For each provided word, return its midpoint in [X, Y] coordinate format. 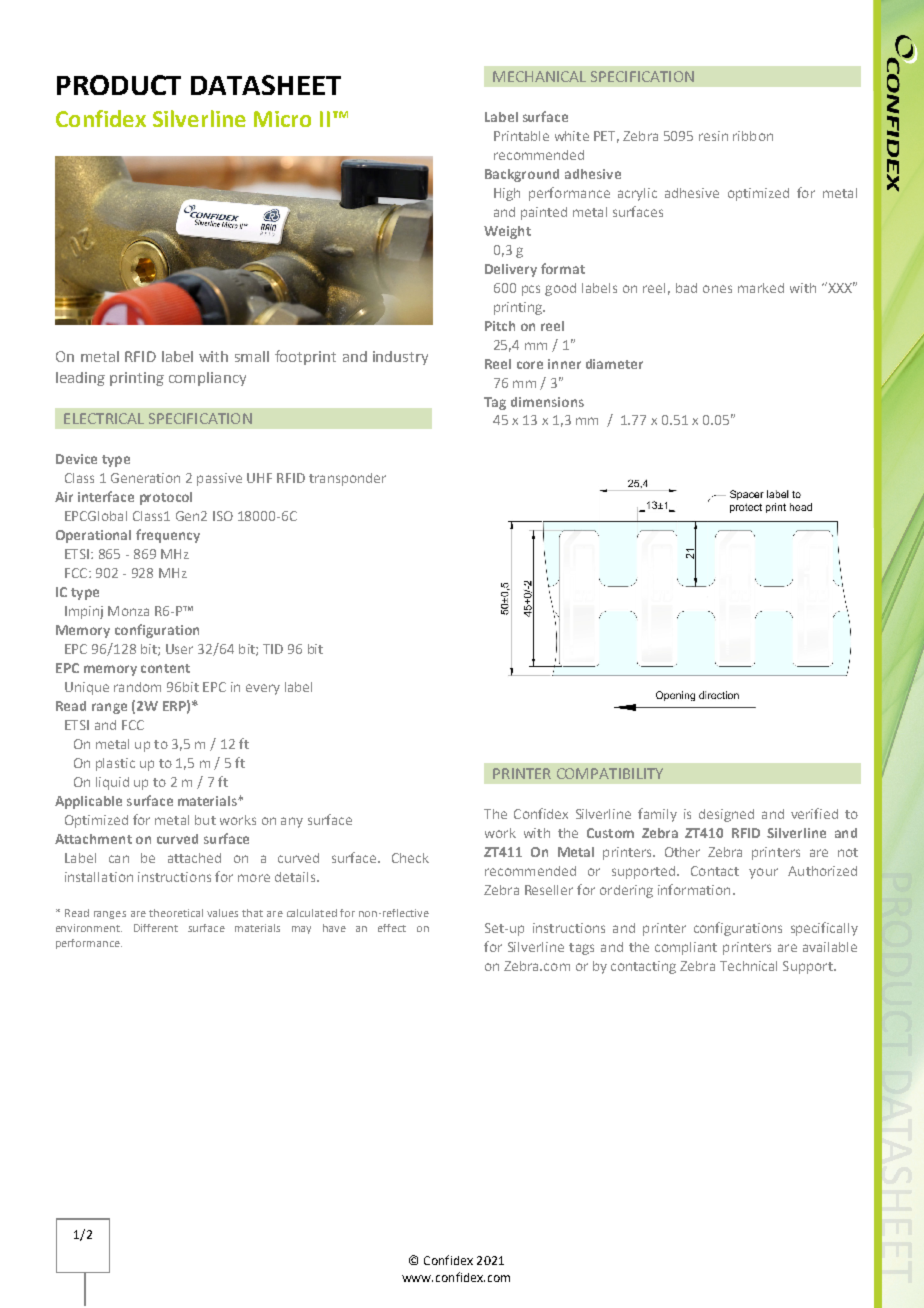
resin [713, 136]
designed [726, 815]
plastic [115, 764]
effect [392, 928]
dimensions [547, 402]
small [252, 356]
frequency [168, 536]
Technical [748, 966]
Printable [521, 136]
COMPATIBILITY [610, 773]
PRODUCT [119, 85]
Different [156, 928]
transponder [347, 479]
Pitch [500, 326]
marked [761, 288]
